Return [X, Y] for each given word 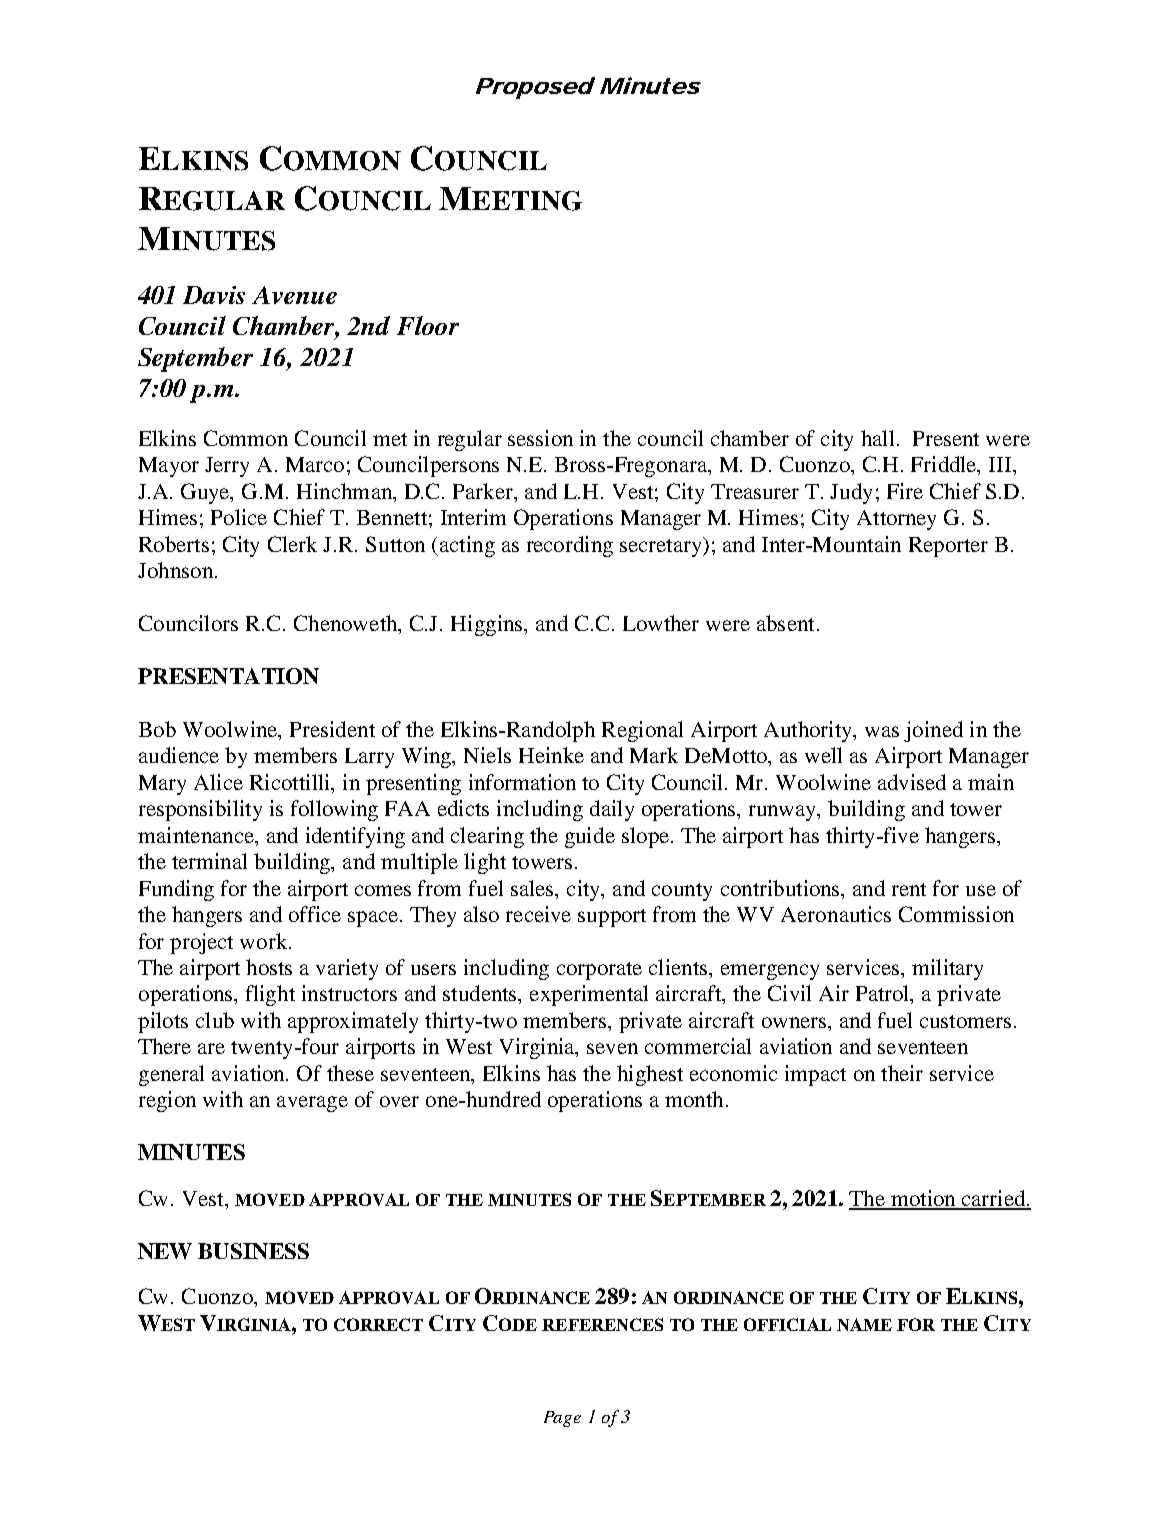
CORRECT [378, 1324]
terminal [209, 861]
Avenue [294, 295]
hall [877, 438]
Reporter [948, 547]
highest [650, 1075]
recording [570, 546]
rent [909, 889]
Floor [428, 325]
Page [562, 1419]
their [902, 1073]
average [312, 1104]
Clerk [292, 544]
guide [590, 837]
